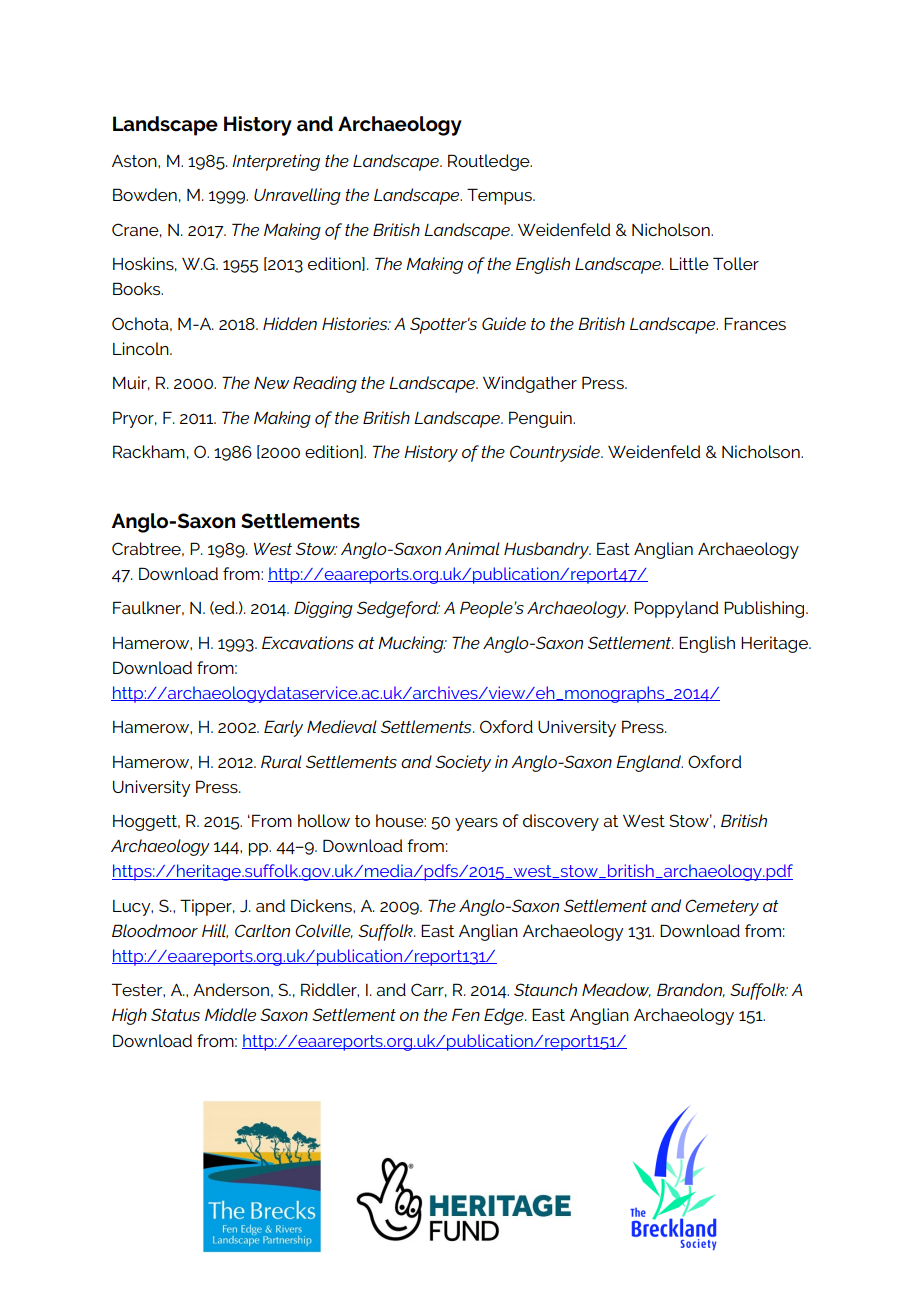 The height and width of the screenshot is (1308, 924). What do you see at coordinates (231, 989) in the screenshot?
I see `Anderson` at bounding box center [231, 989].
